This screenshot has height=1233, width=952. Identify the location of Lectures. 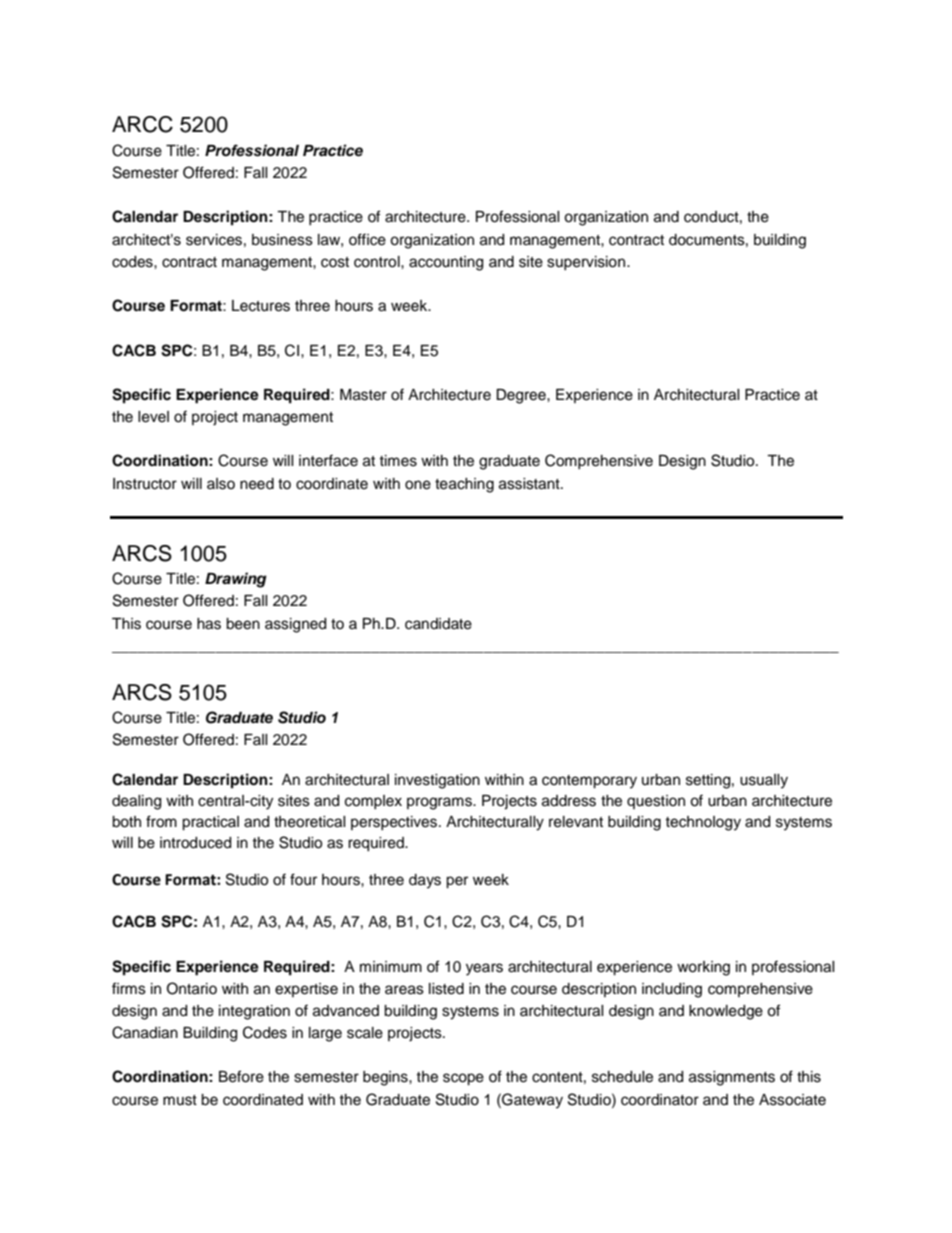
(261, 306).
